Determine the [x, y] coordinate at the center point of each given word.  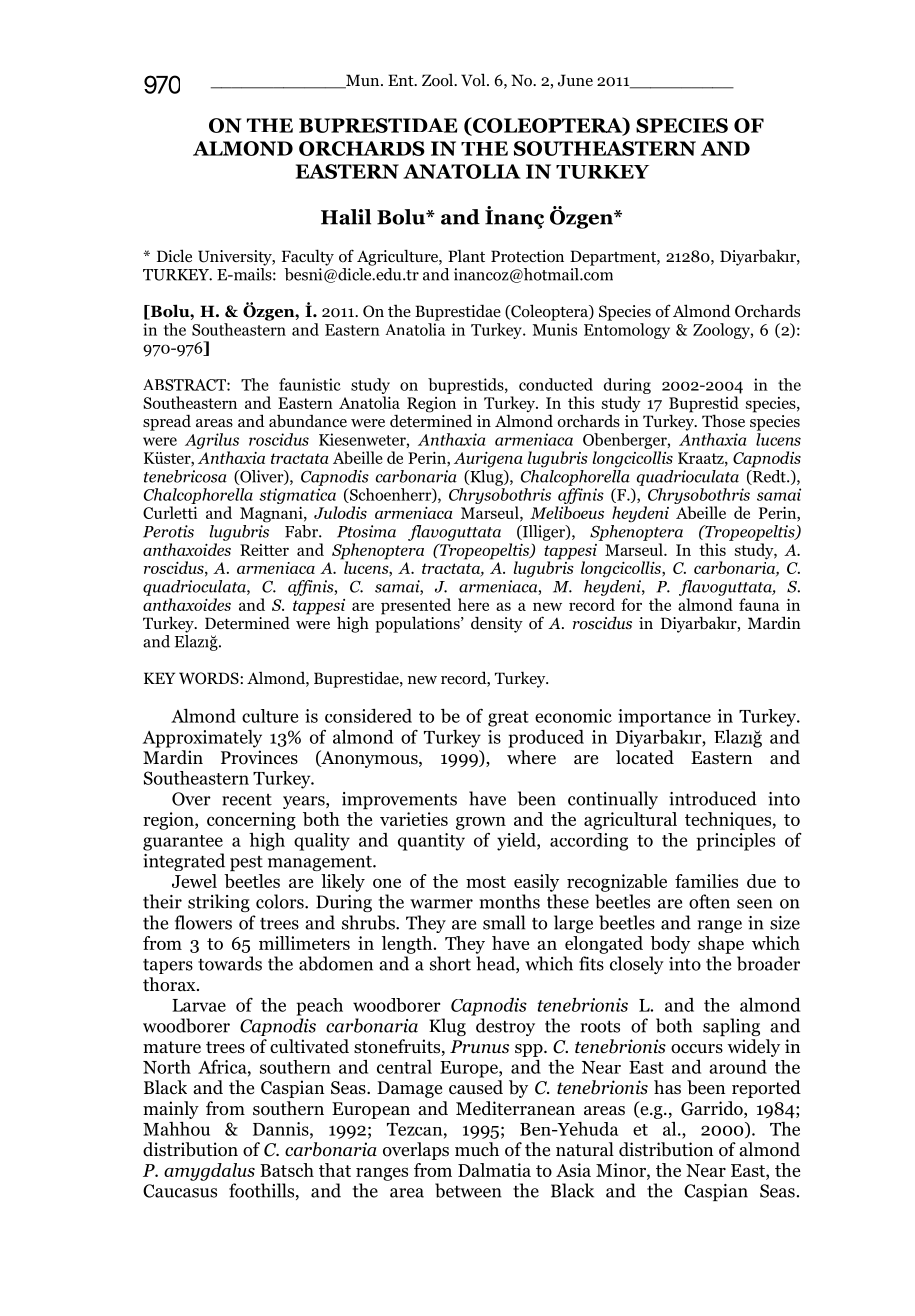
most [486, 882]
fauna [759, 604]
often [709, 901]
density [497, 624]
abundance [308, 421]
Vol [474, 80]
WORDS [210, 678]
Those [723, 421]
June [575, 80]
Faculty [308, 257]
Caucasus [180, 1191]
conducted [556, 384]
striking [219, 903]
